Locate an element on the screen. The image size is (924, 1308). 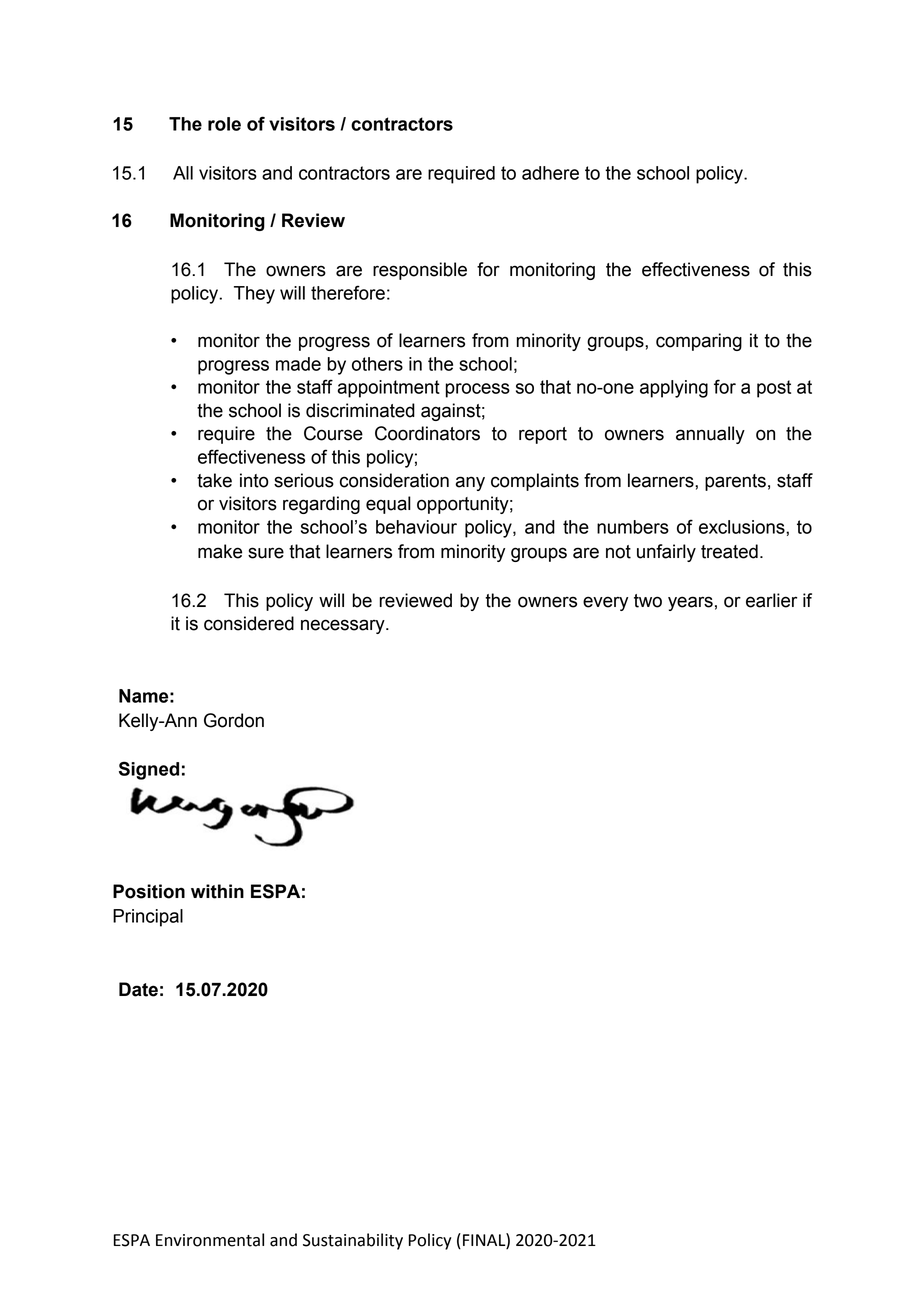
comparing is located at coordinates (699, 342).
